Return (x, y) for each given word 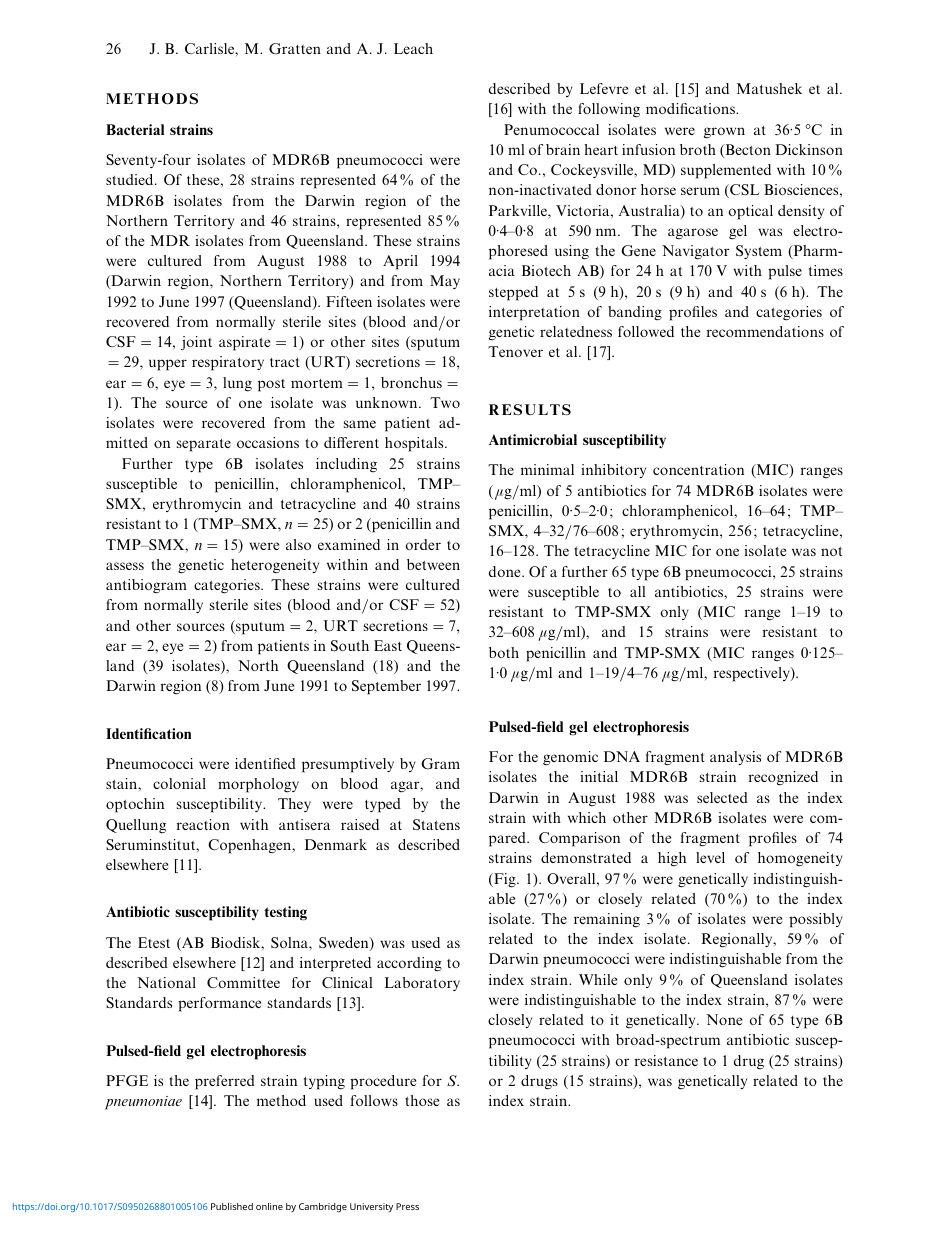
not (831, 551)
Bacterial (135, 129)
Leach (413, 48)
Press (407, 1206)
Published (232, 1206)
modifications (691, 108)
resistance (666, 1060)
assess (125, 566)
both (504, 652)
